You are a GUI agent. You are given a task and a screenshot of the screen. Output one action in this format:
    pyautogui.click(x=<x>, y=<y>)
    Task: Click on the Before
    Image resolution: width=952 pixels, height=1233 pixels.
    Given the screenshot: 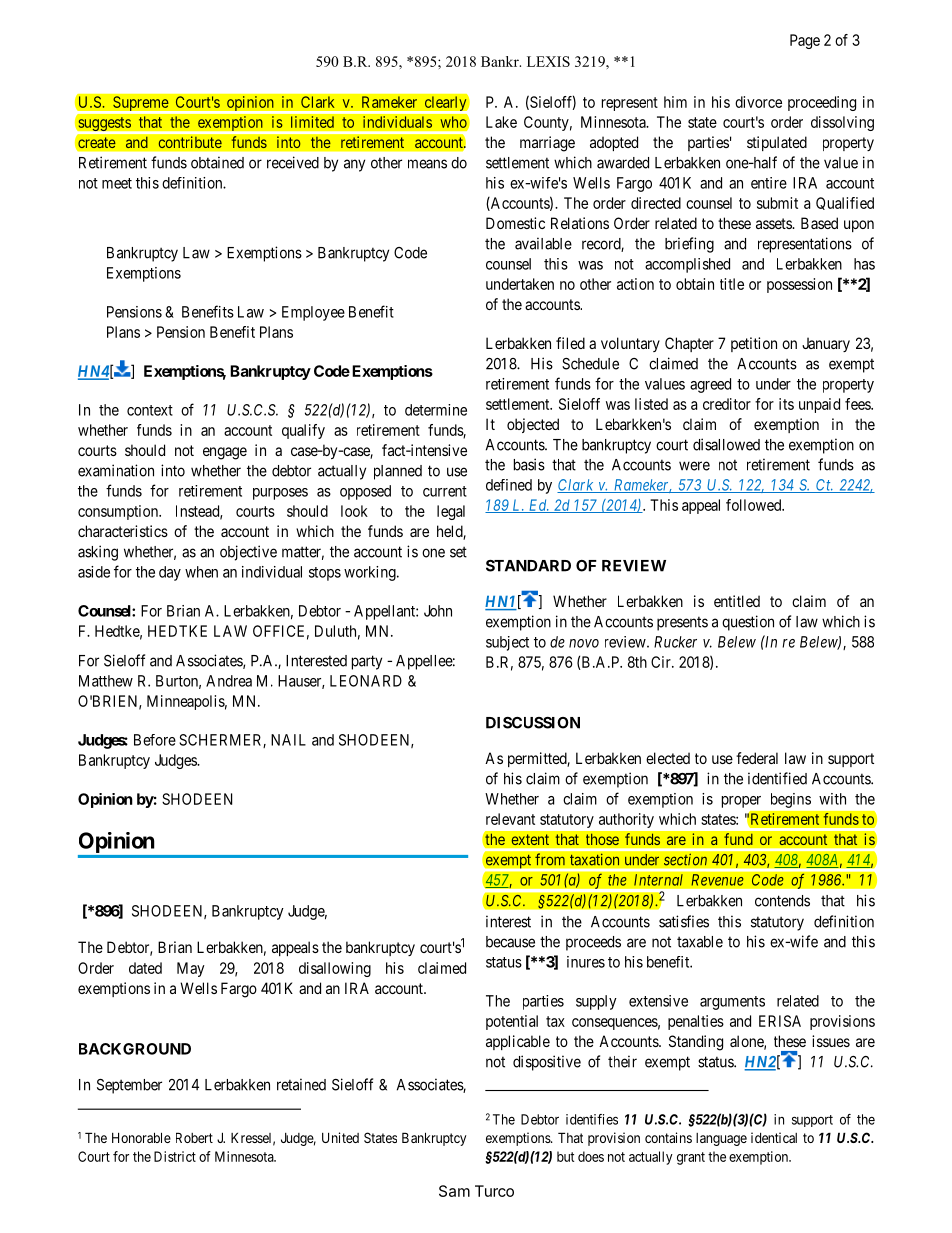 What is the action you would take?
    pyautogui.click(x=155, y=740)
